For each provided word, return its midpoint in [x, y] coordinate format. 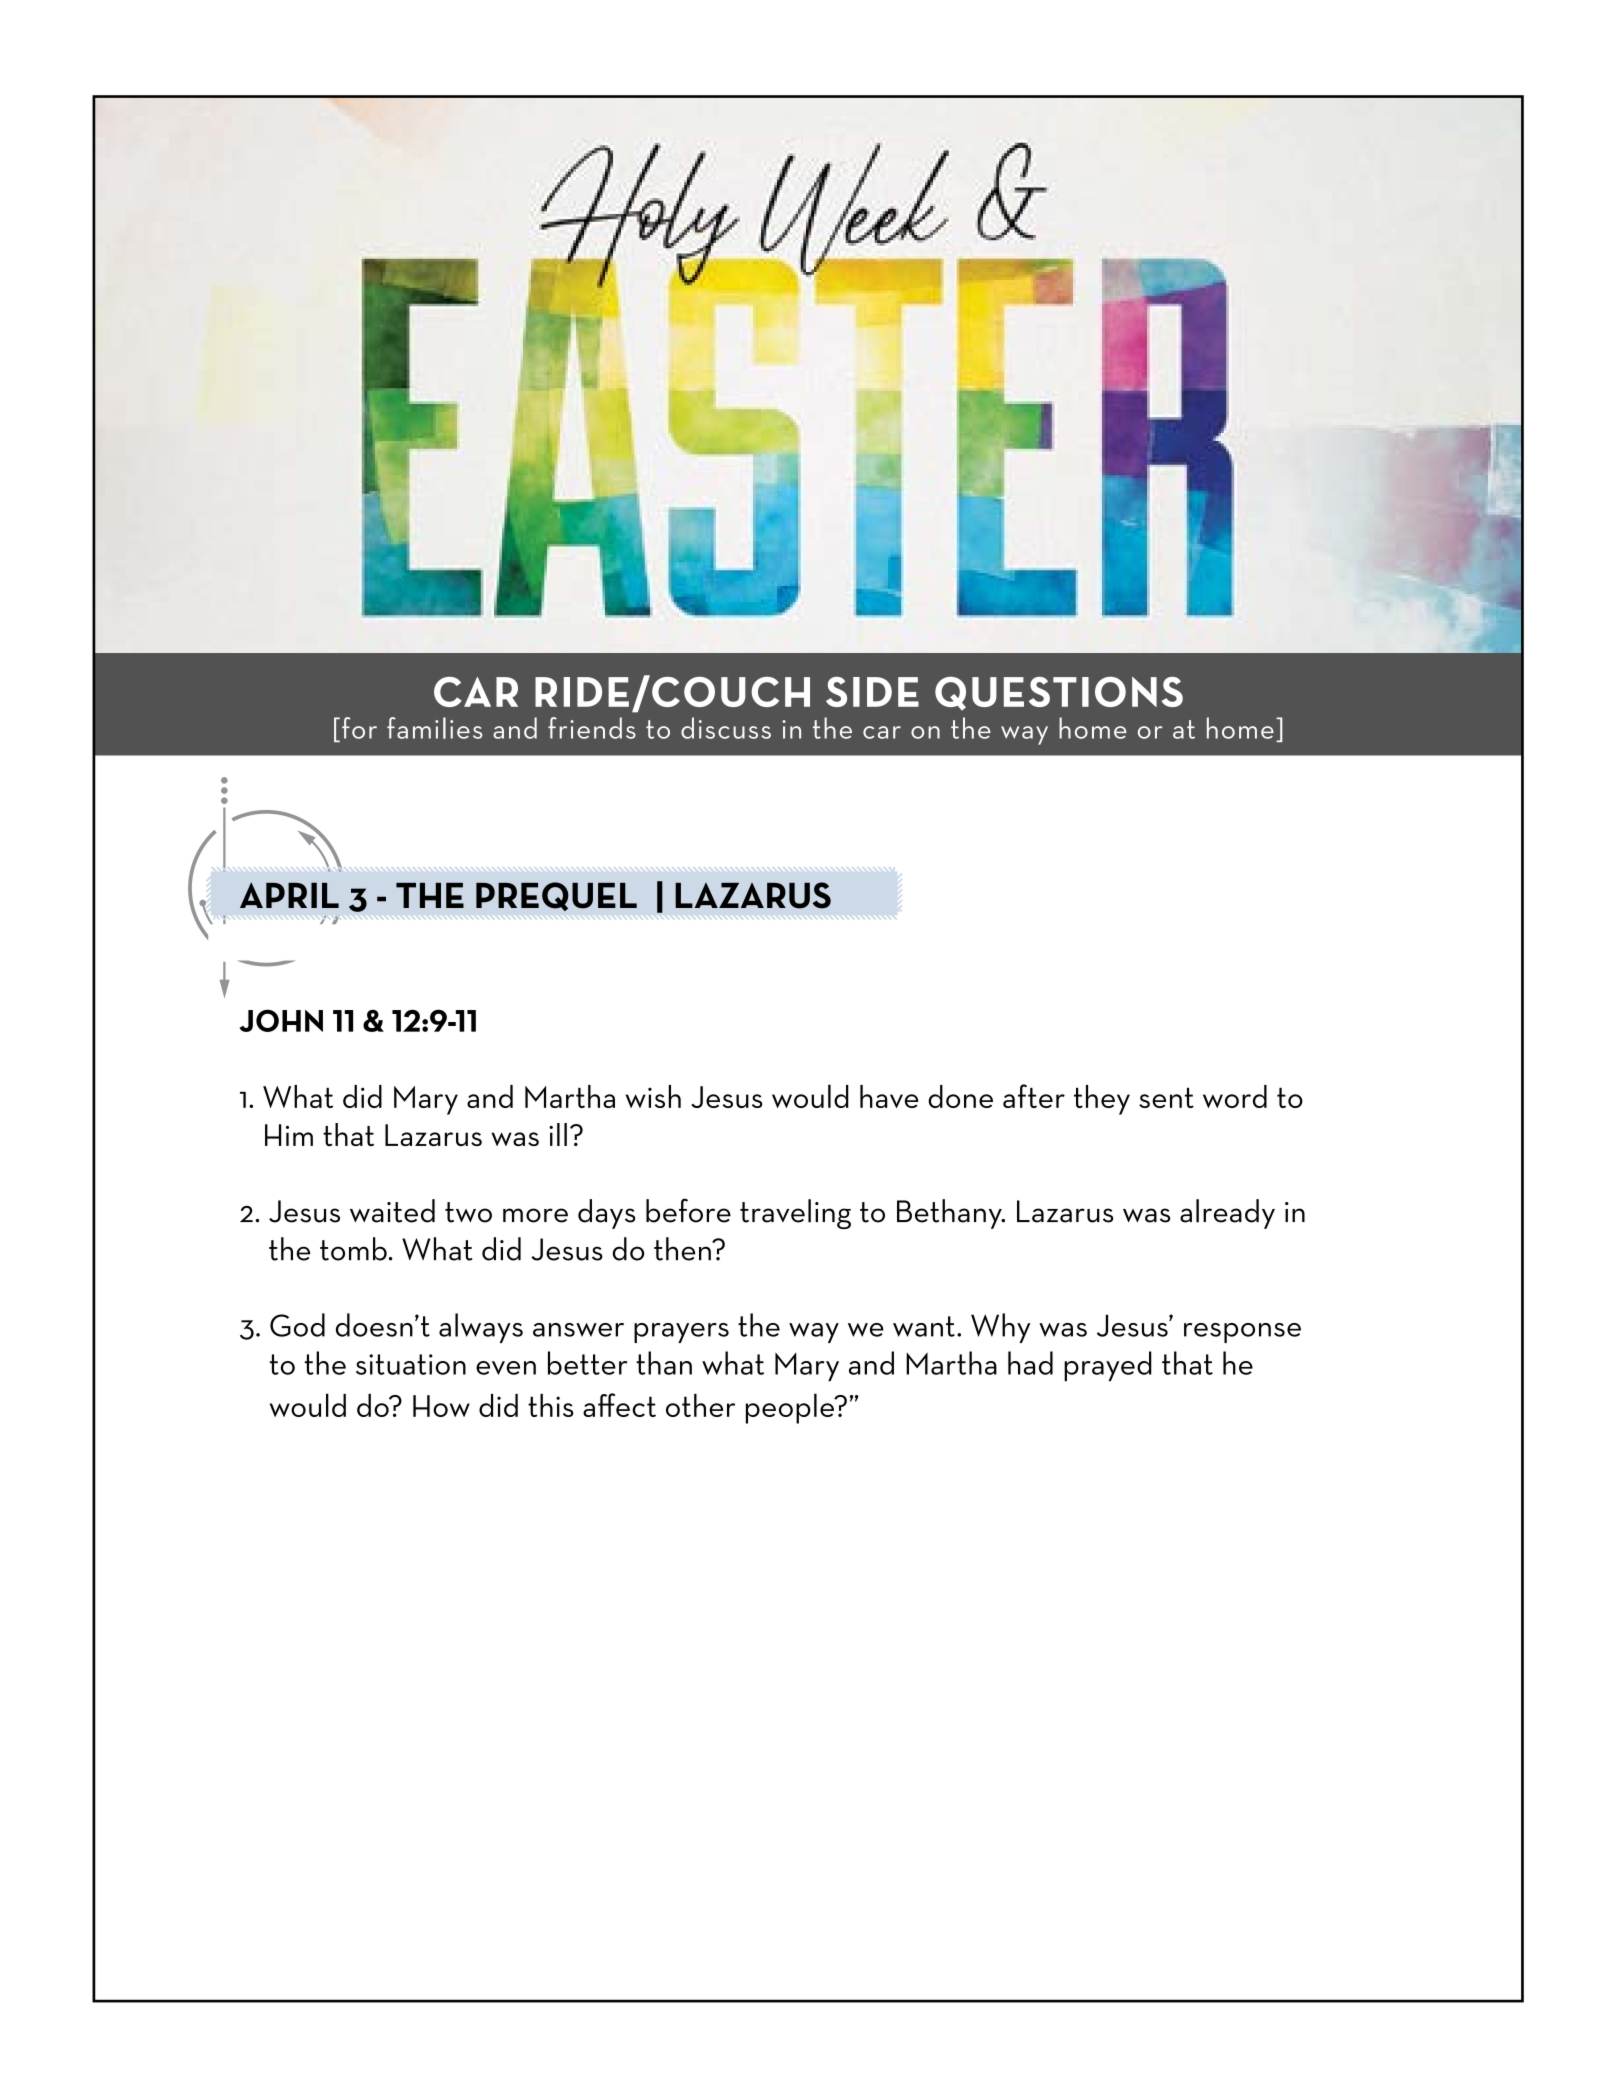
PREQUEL [556, 896]
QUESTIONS [1059, 693]
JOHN [281, 1020]
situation [411, 1364]
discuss [726, 728]
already [1227, 1214]
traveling [795, 1214]
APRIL [289, 895]
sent [1166, 1098]
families [434, 728]
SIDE [872, 692]
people [791, 1408]
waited [392, 1211]
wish [653, 1096]
